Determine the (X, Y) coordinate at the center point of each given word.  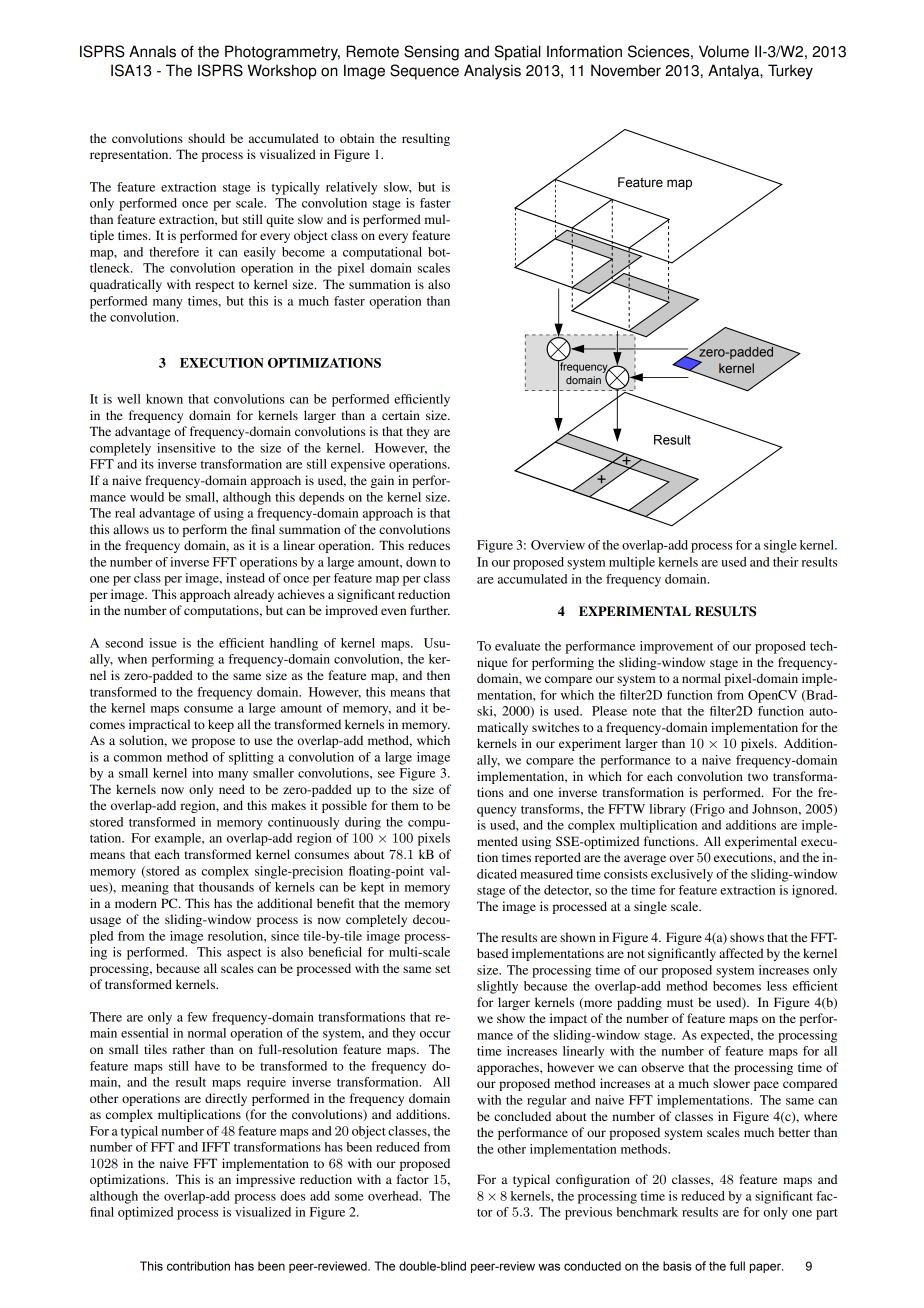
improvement (676, 647)
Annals (152, 51)
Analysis (492, 72)
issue (163, 643)
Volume (724, 51)
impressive (265, 1180)
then (438, 675)
